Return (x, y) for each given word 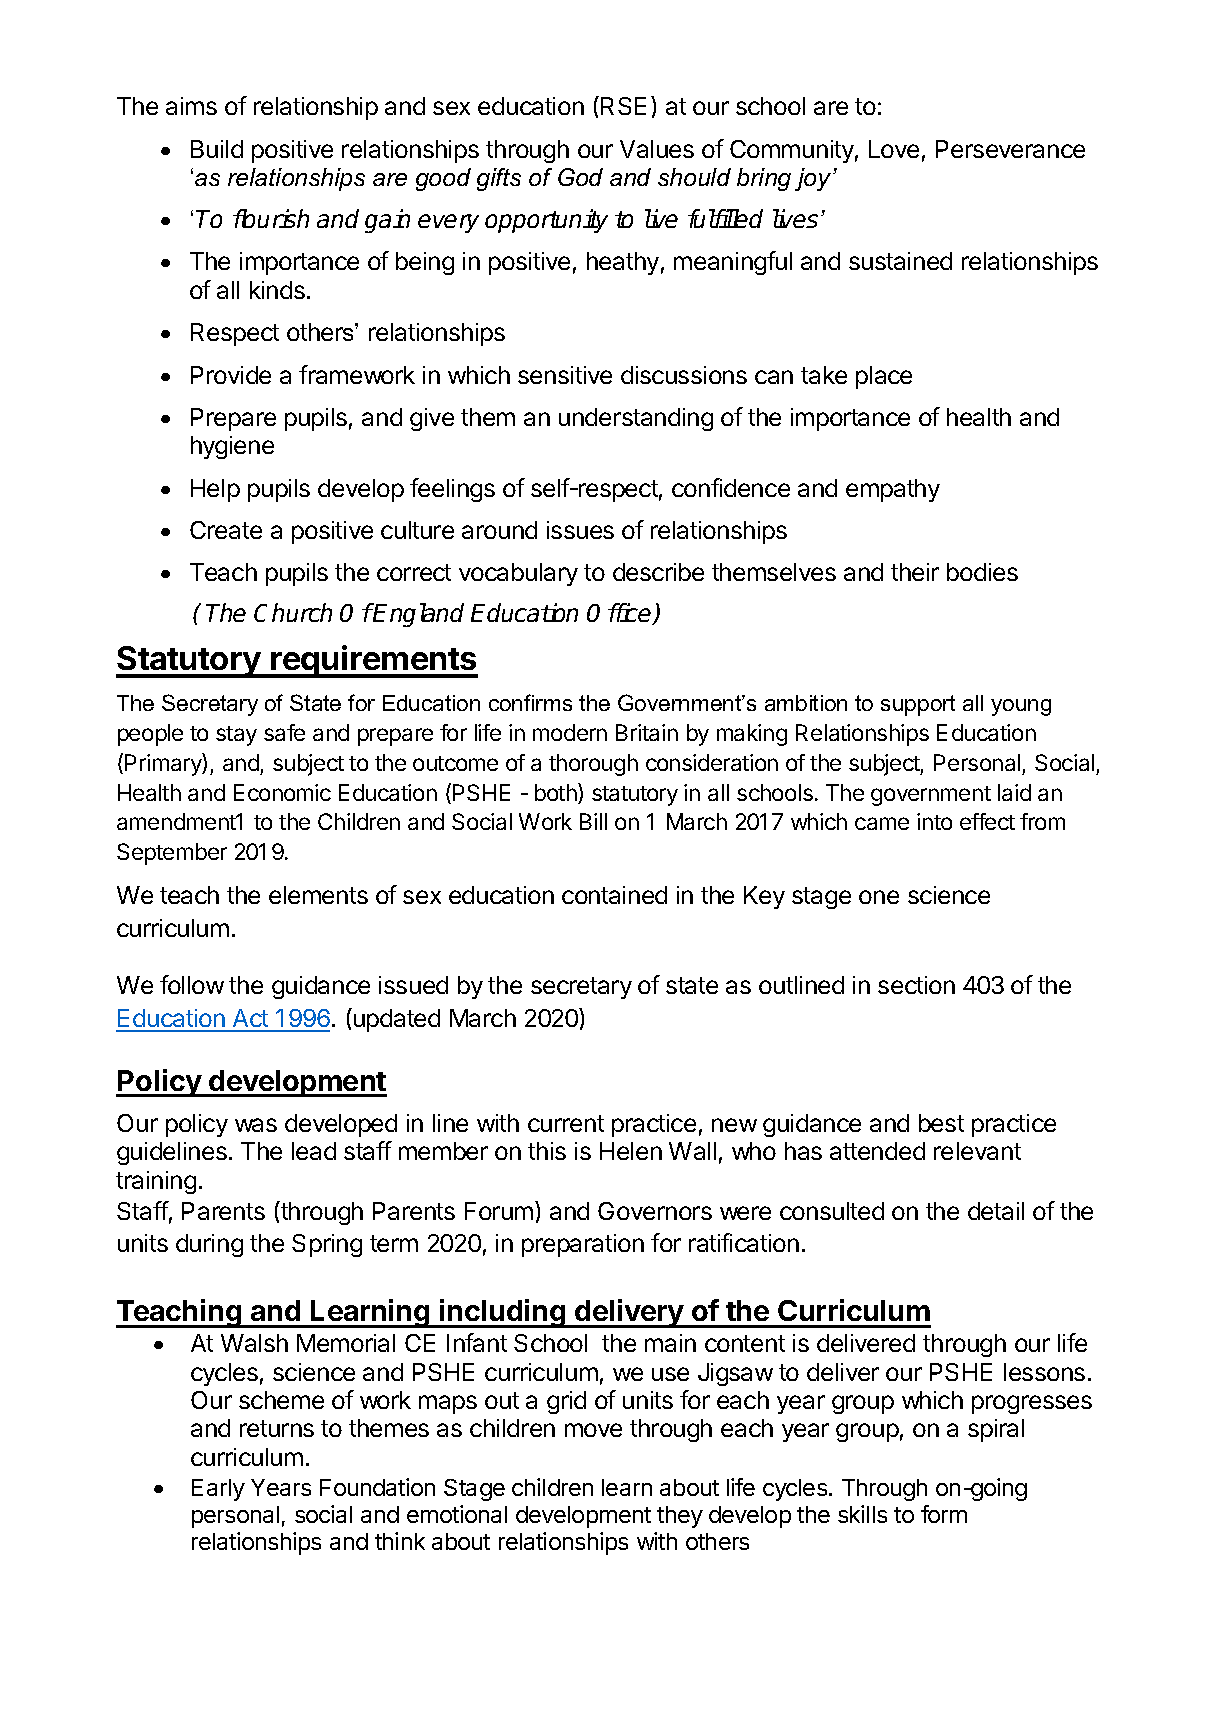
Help (215, 490)
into (934, 821)
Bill (593, 821)
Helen (631, 1151)
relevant (977, 1151)
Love (894, 149)
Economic (282, 792)
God (580, 177)
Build (217, 149)
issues (580, 530)
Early (218, 1490)
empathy (893, 490)
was (256, 1125)
